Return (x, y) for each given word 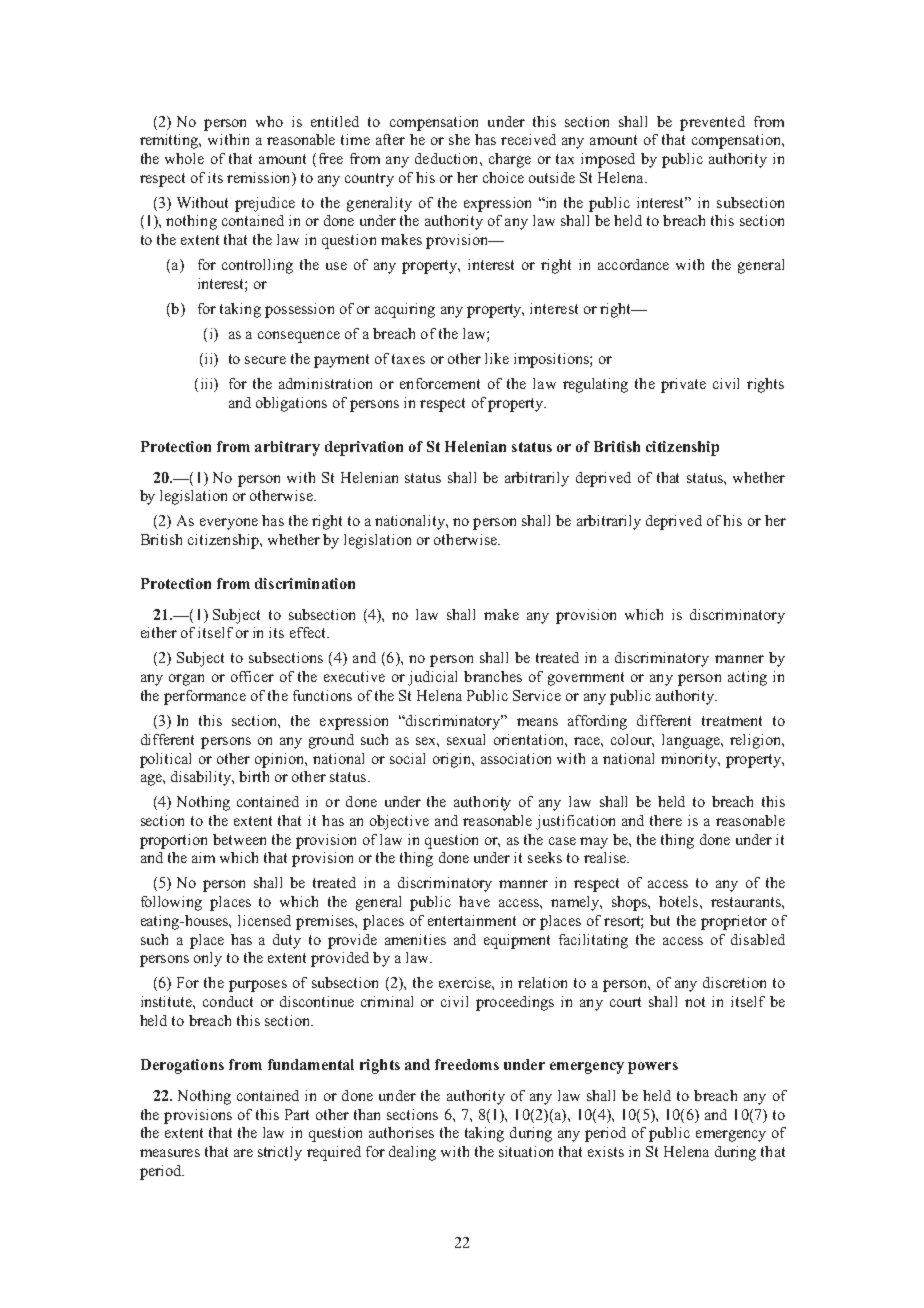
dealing (412, 1153)
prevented (712, 123)
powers (653, 1068)
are (243, 1153)
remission (260, 179)
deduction (448, 158)
